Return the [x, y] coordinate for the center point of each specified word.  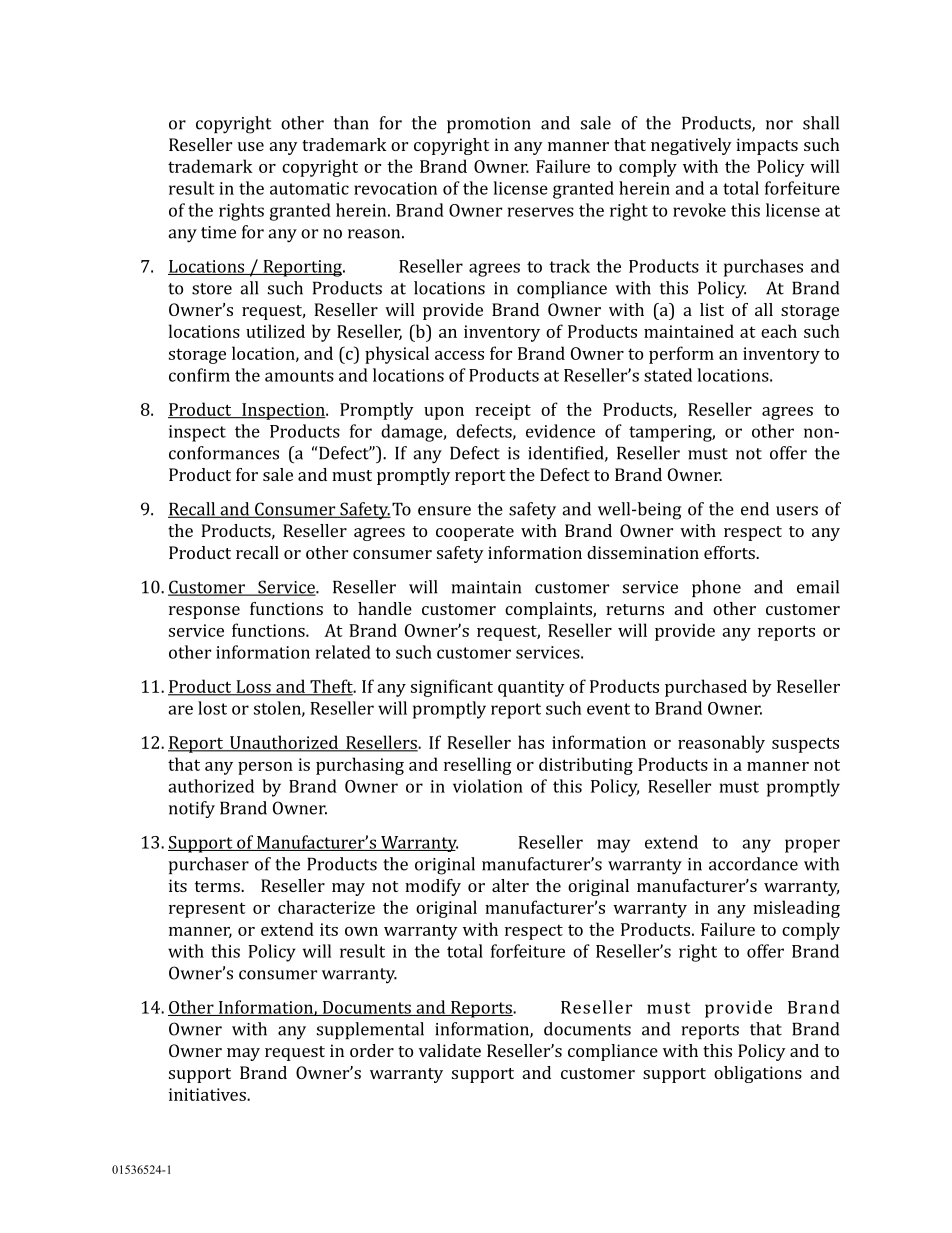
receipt [503, 411]
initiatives [208, 1094]
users [797, 511]
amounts [299, 376]
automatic [309, 188]
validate [450, 1050]
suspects [805, 745]
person [265, 768]
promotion [489, 125]
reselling [478, 766]
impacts [767, 146]
